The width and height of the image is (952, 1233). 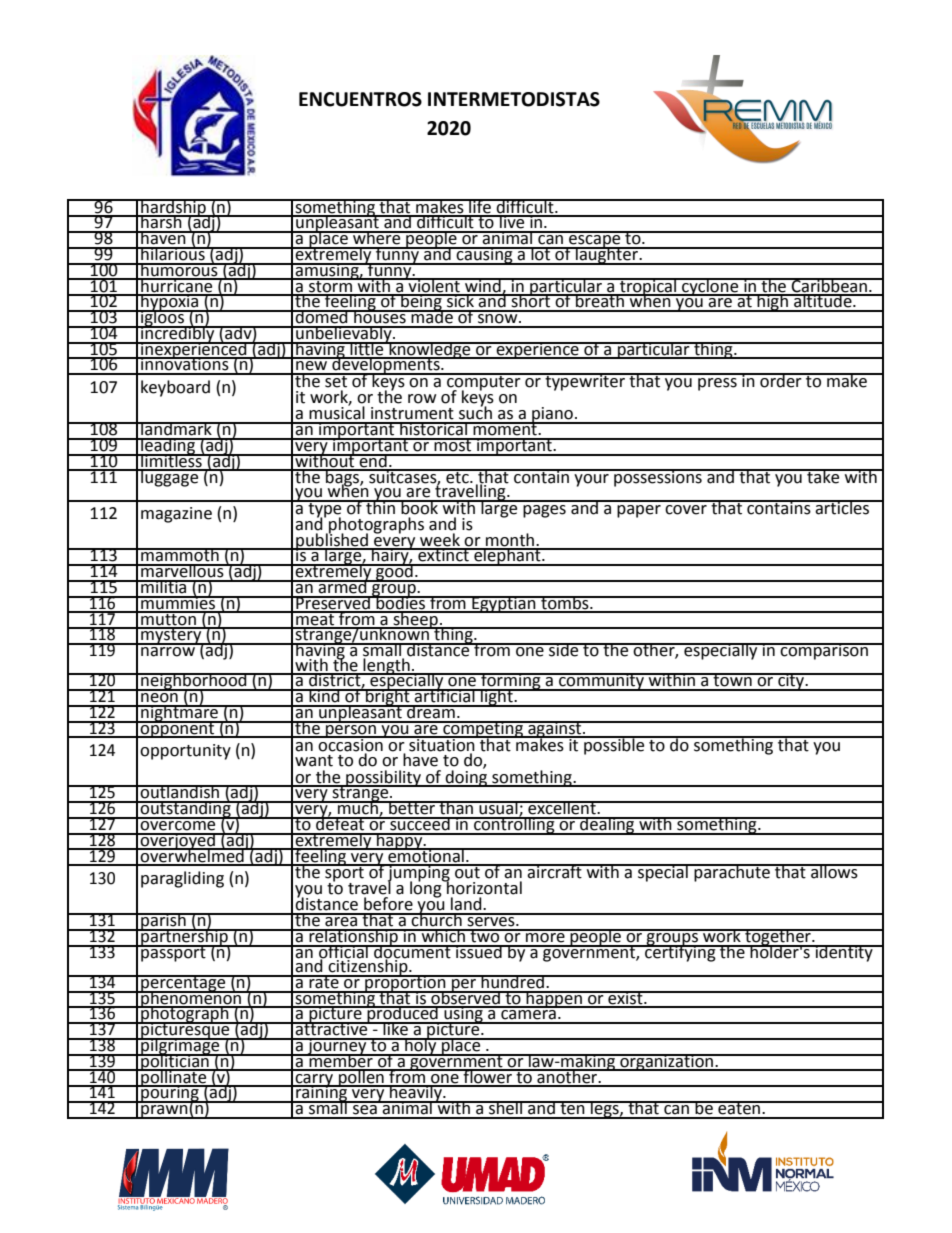 I want to click on press, so click(x=717, y=384).
